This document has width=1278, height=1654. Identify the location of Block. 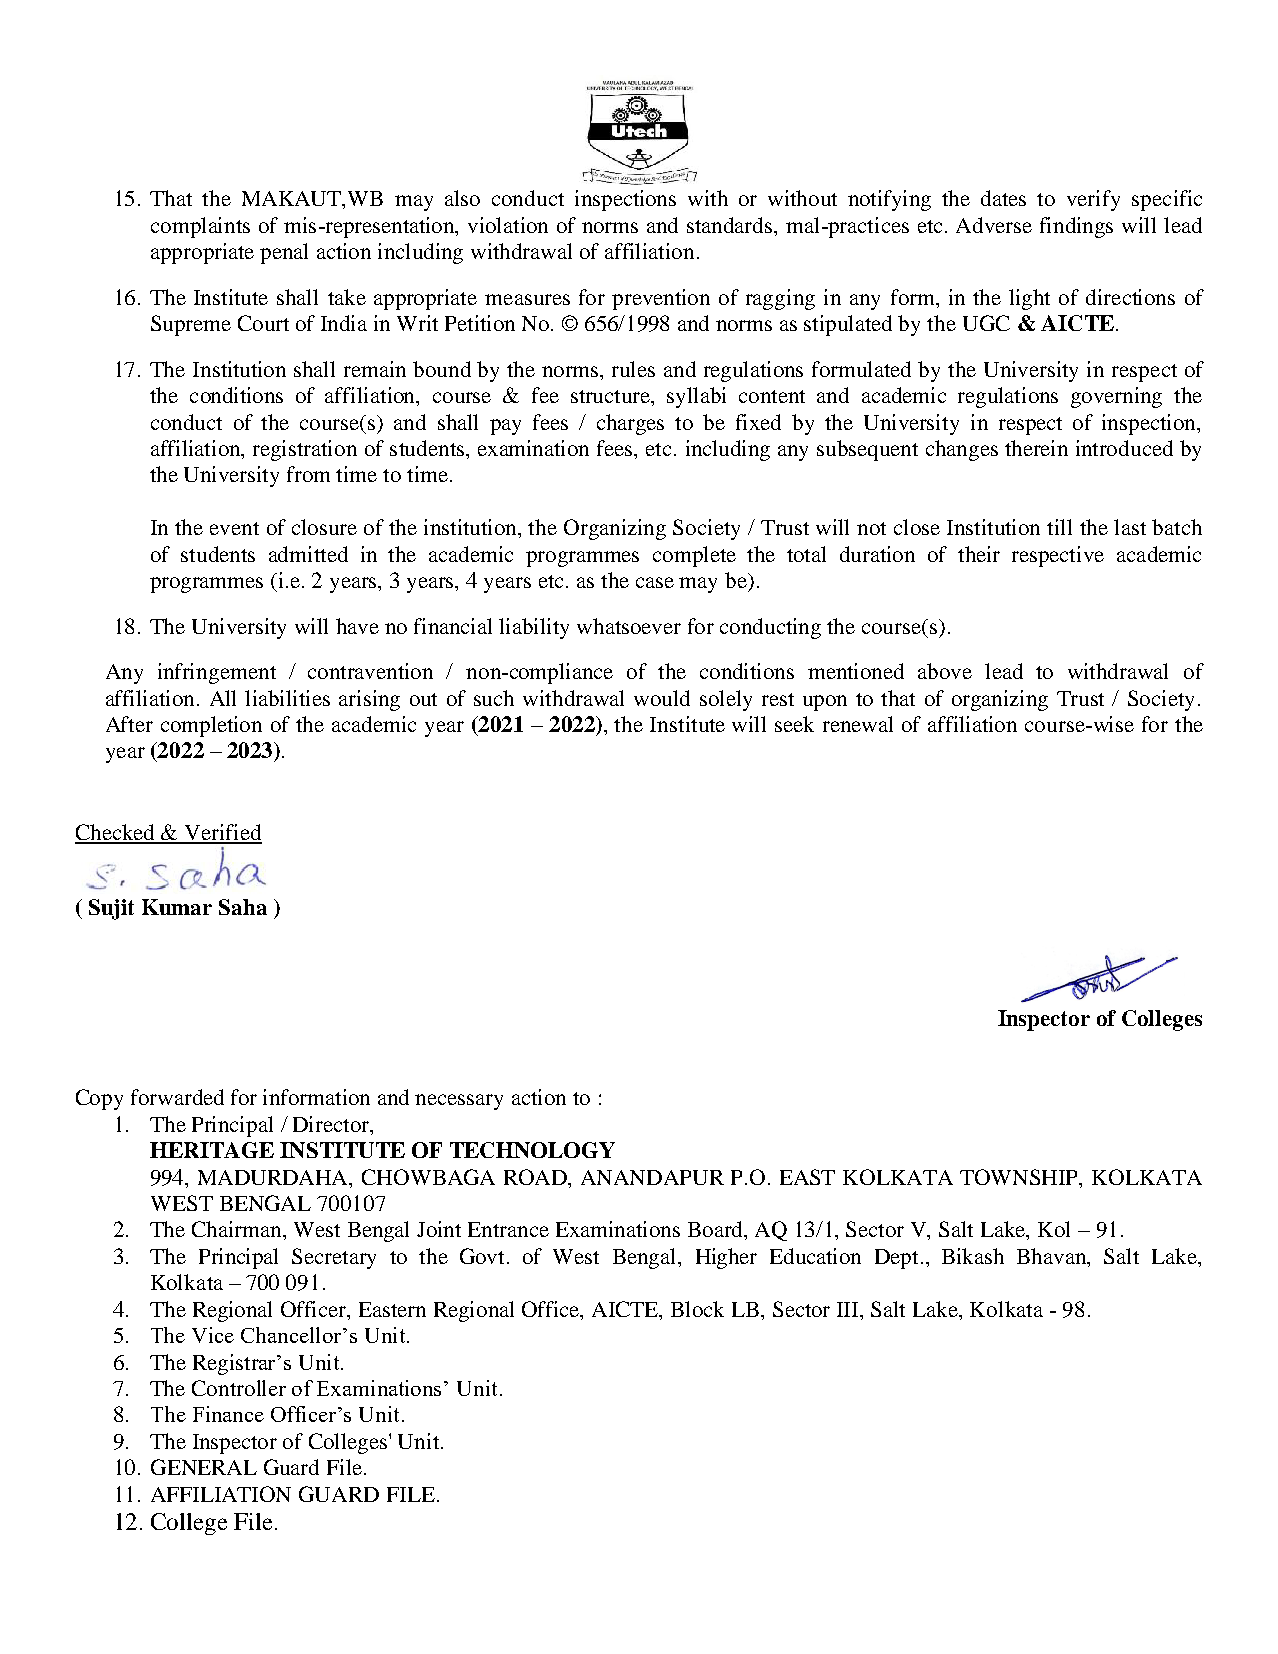
(697, 1309).
